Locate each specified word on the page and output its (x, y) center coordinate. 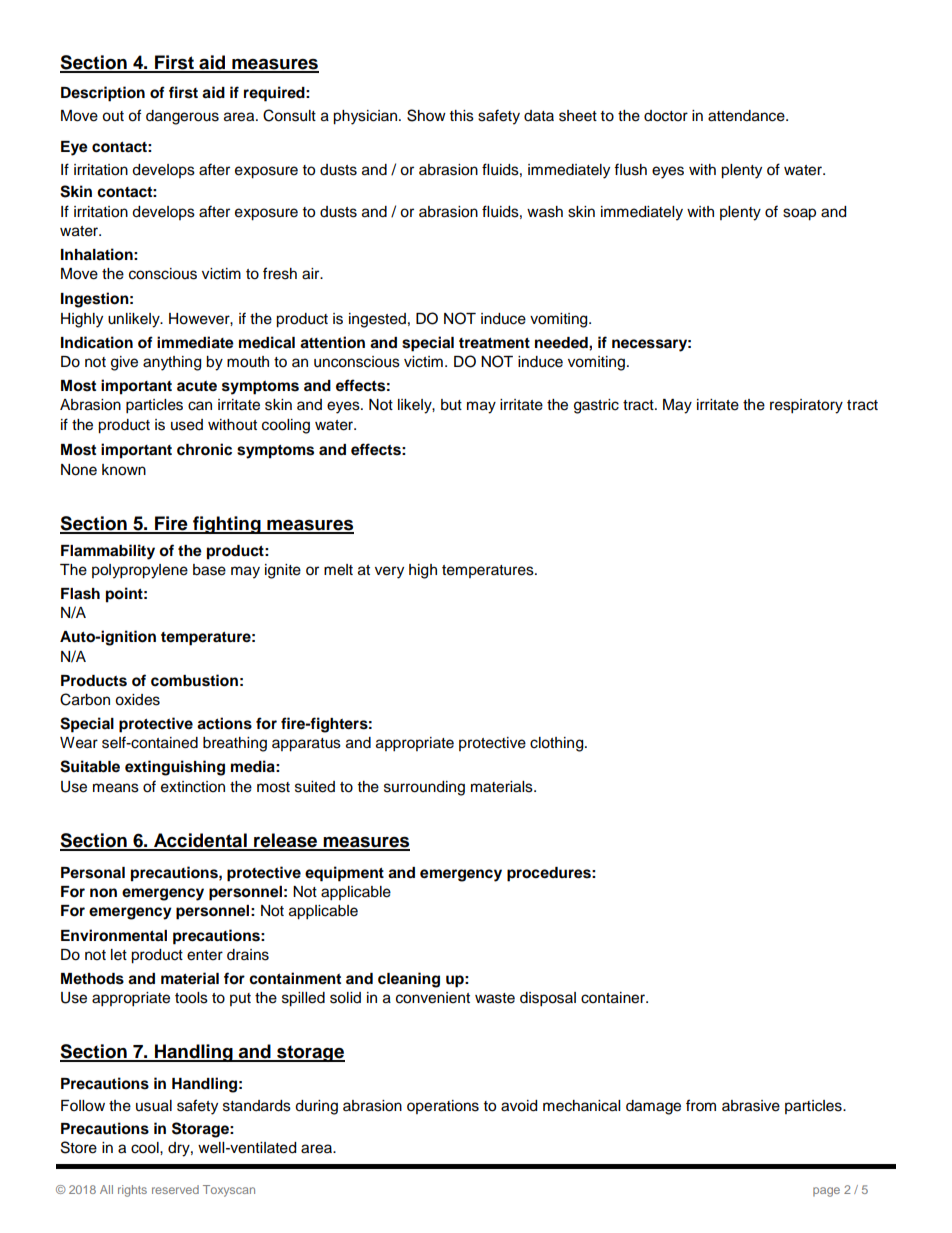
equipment (344, 874)
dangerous (182, 117)
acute (197, 386)
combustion (194, 680)
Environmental (114, 935)
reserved (175, 1189)
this (462, 116)
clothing (558, 744)
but (451, 405)
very (389, 572)
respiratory (806, 406)
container (614, 998)
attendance (747, 116)
